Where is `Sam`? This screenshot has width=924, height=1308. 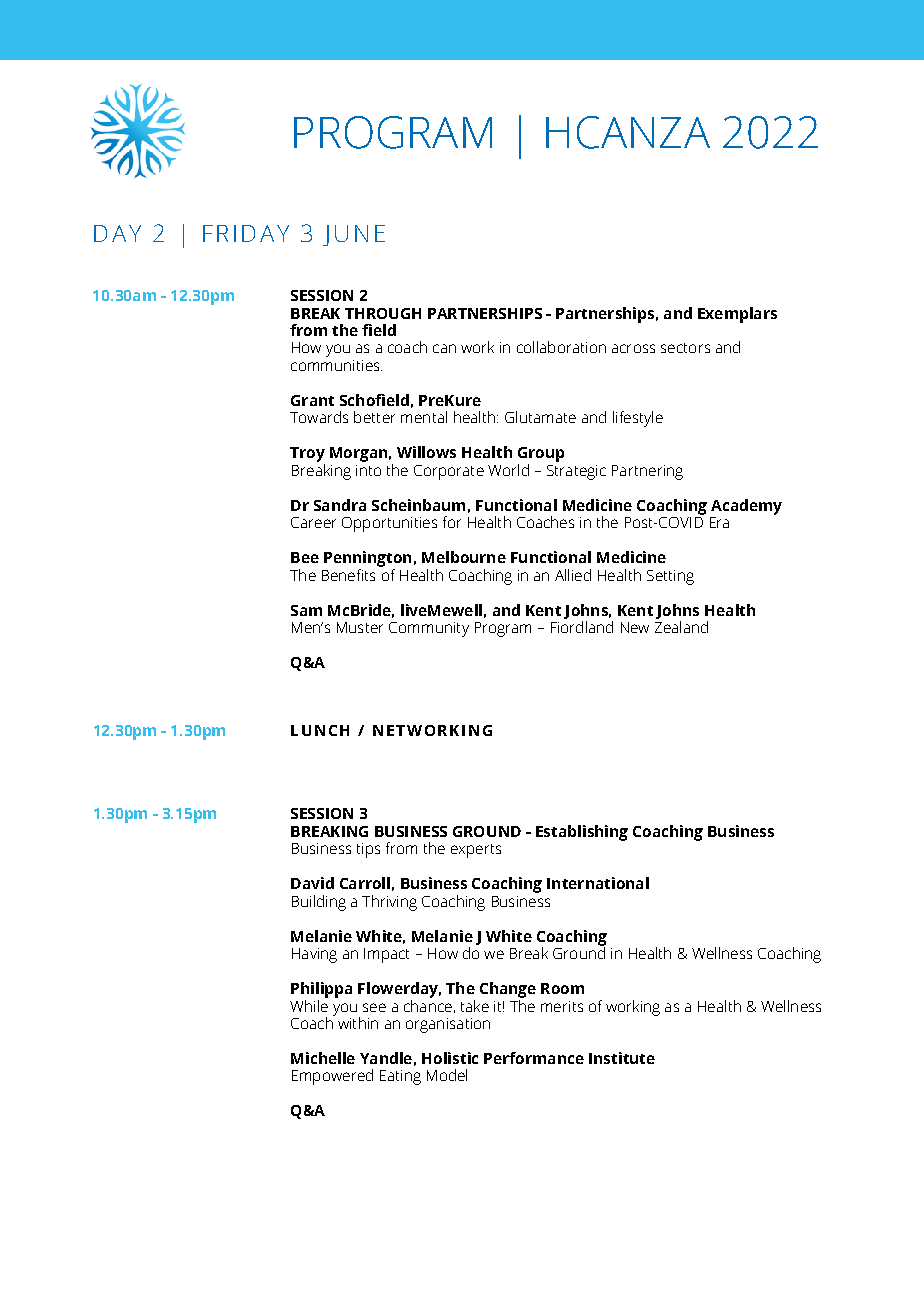 Sam is located at coordinates (306, 610).
